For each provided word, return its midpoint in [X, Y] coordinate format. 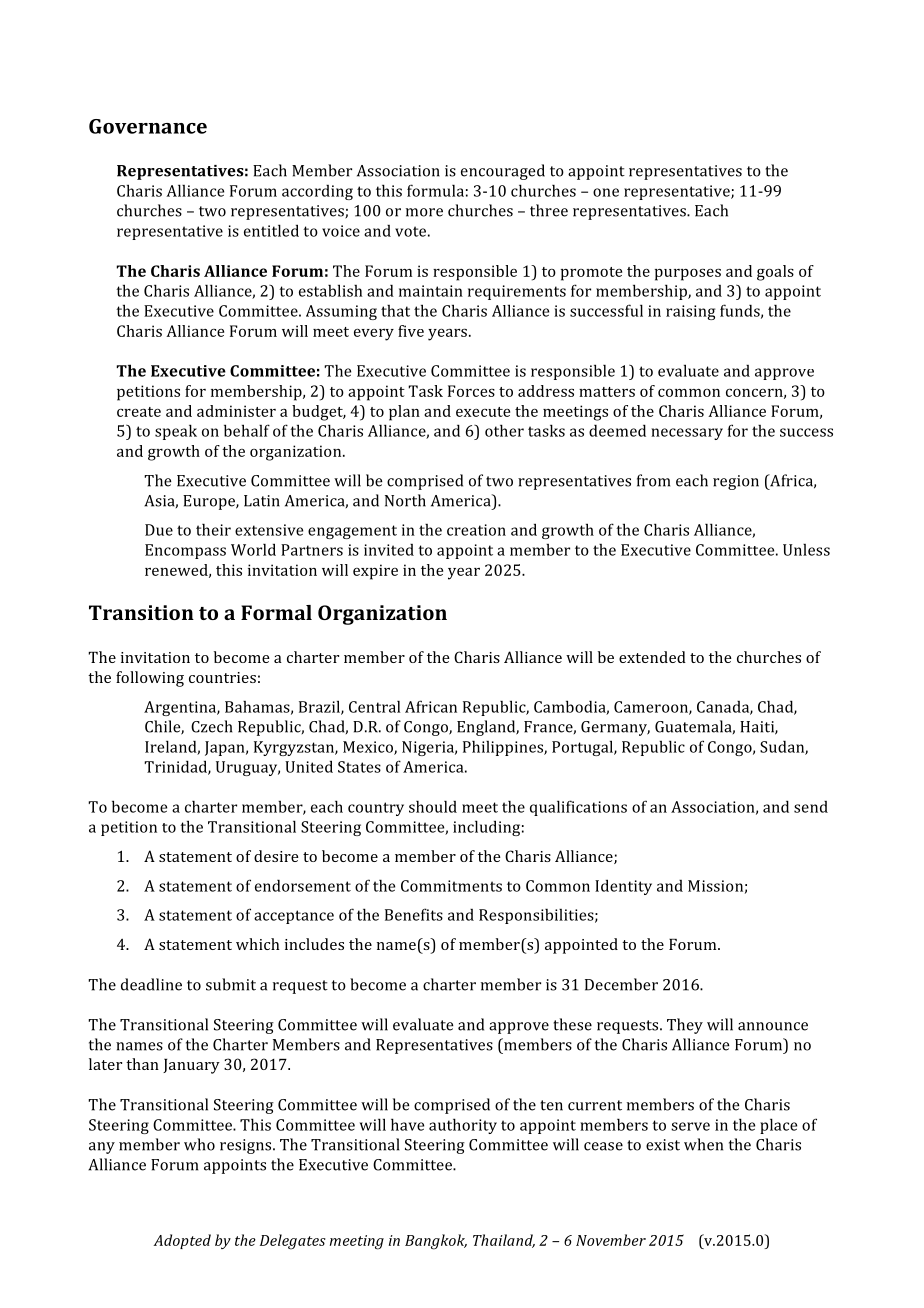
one [606, 192]
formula [435, 190]
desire [276, 856]
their [213, 529]
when [703, 1144]
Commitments [451, 886]
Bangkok [436, 1242]
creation [476, 530]
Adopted [182, 1241]
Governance [148, 126]
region [736, 482]
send [811, 807]
